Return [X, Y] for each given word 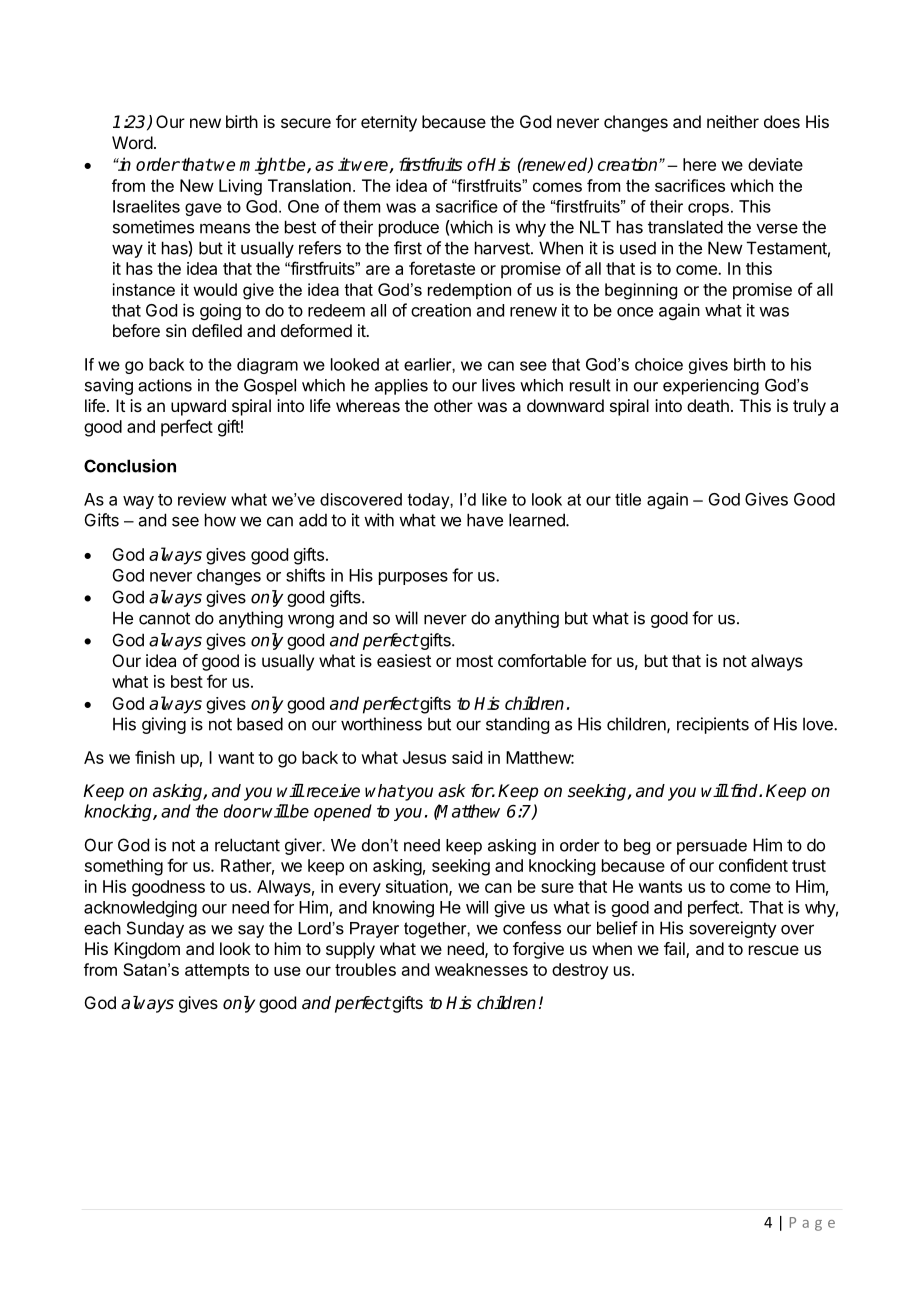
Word [132, 142]
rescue [774, 950]
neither [733, 121]
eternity [389, 123]
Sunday [155, 929]
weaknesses [481, 969]
